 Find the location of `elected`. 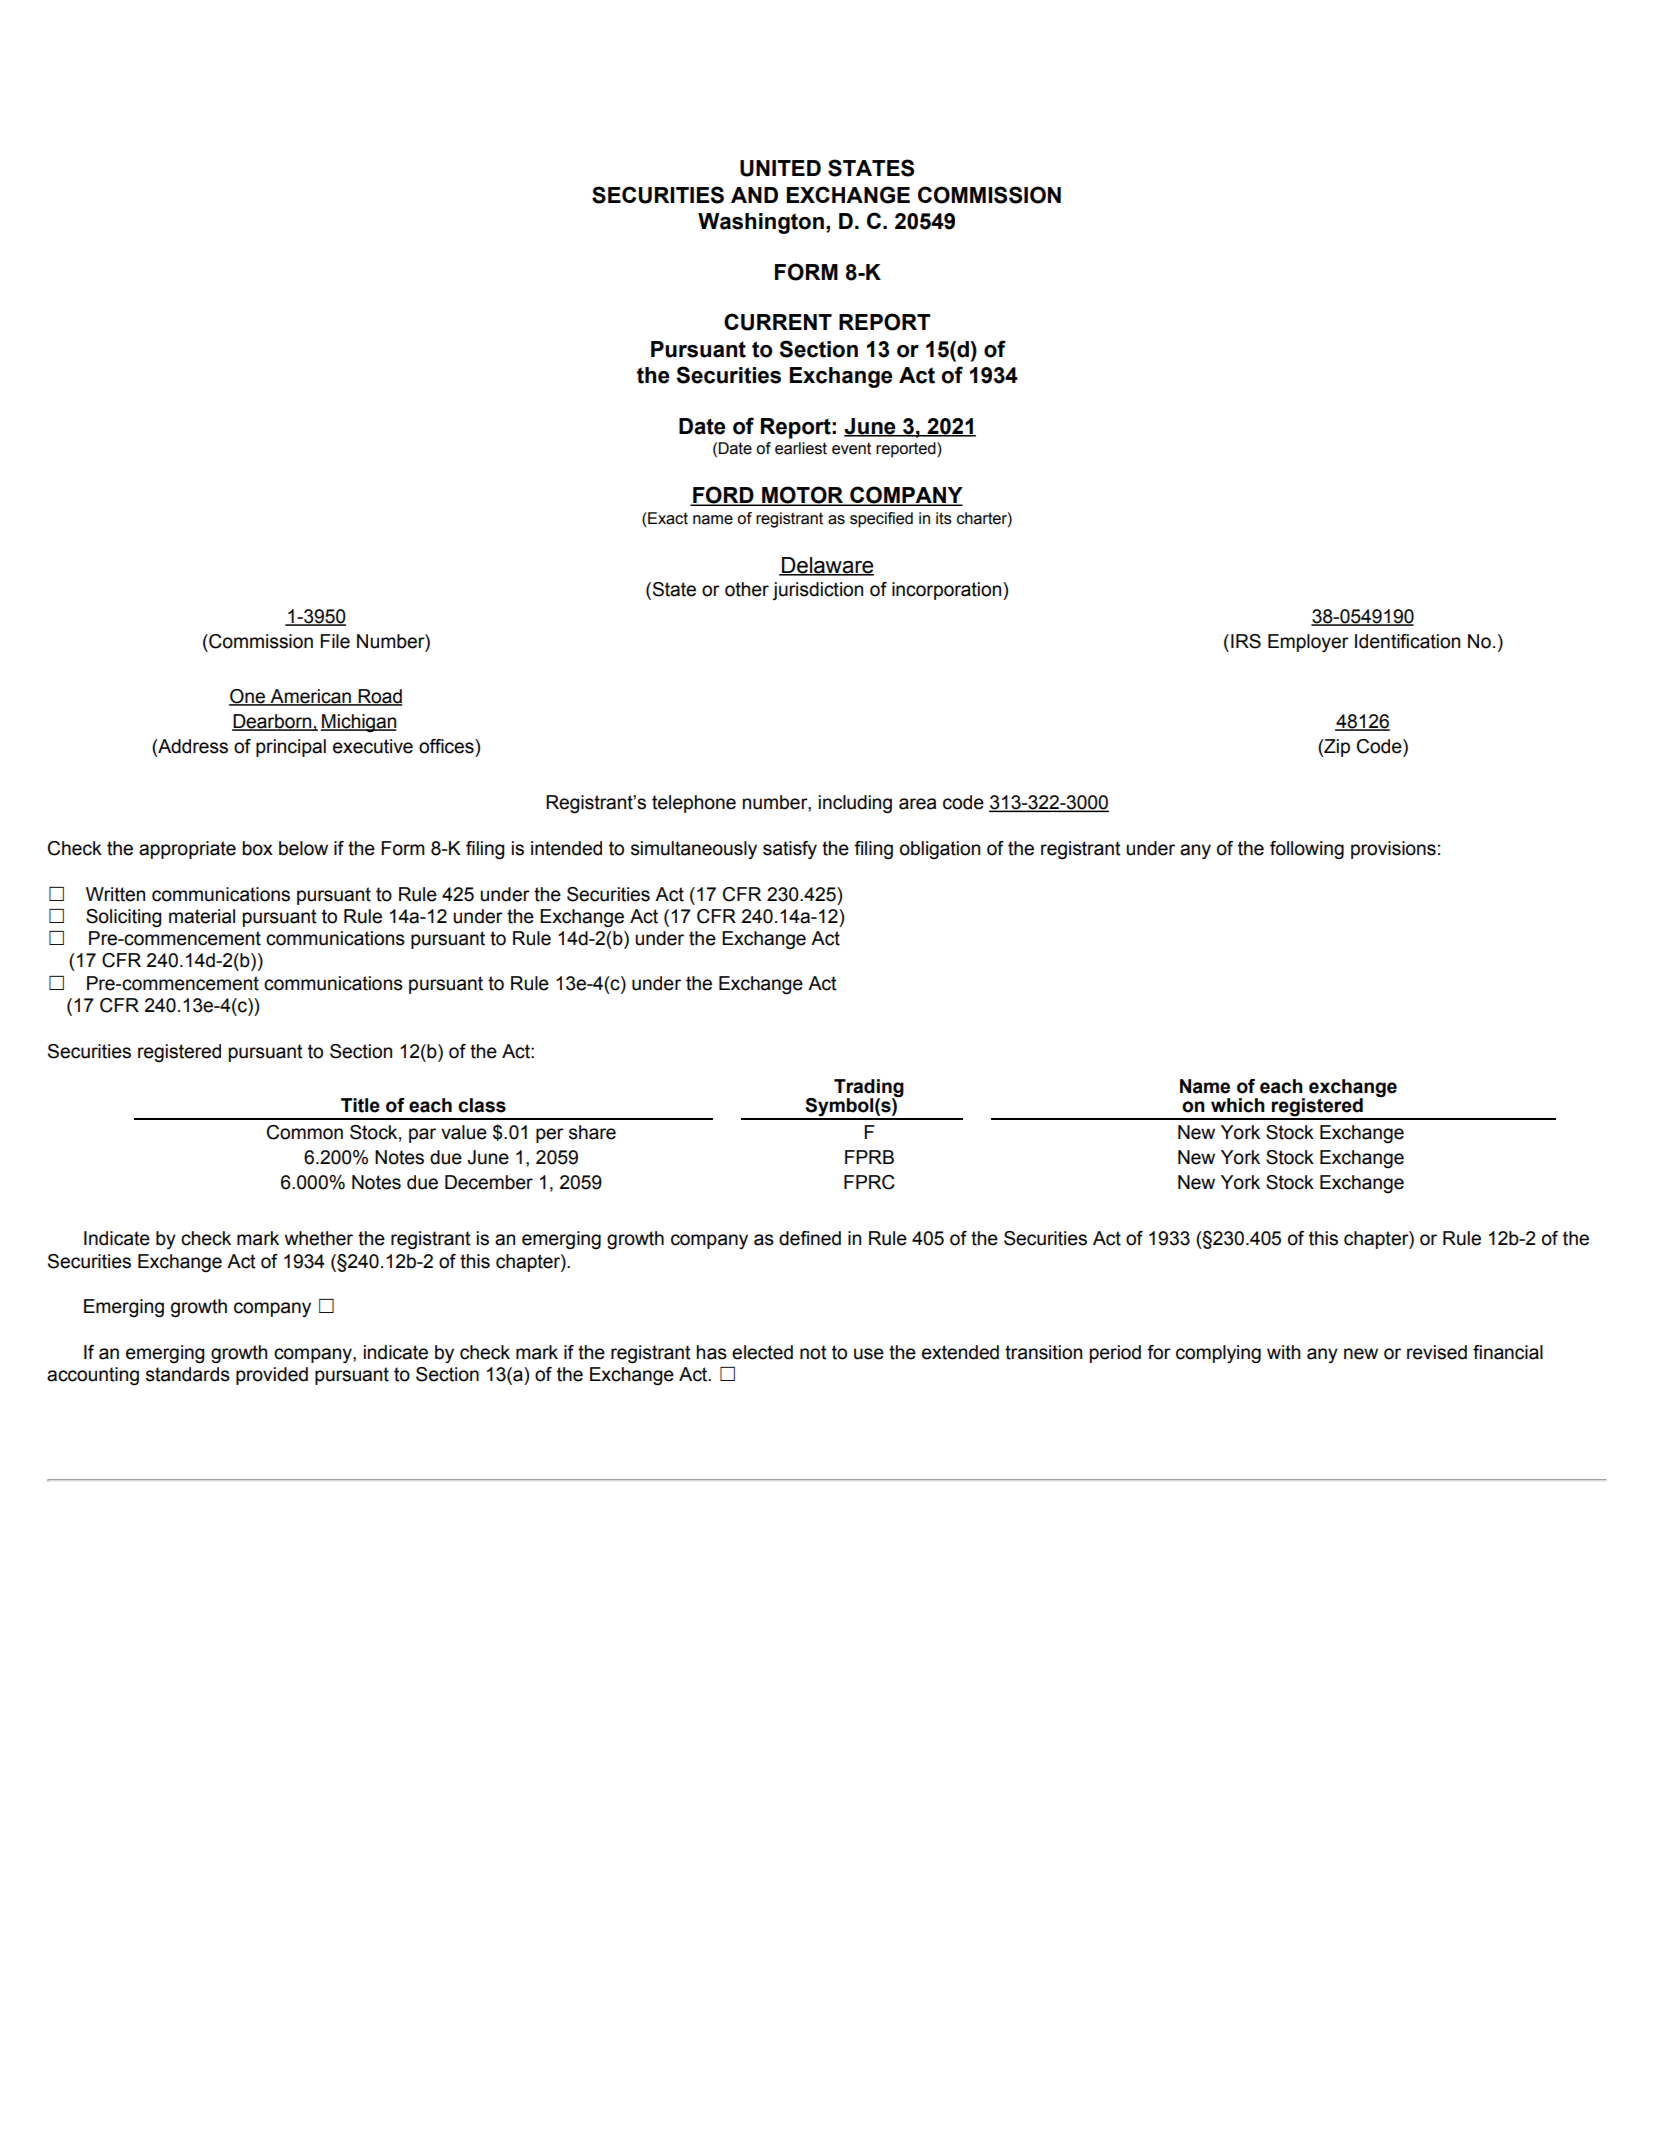

elected is located at coordinates (762, 1352).
